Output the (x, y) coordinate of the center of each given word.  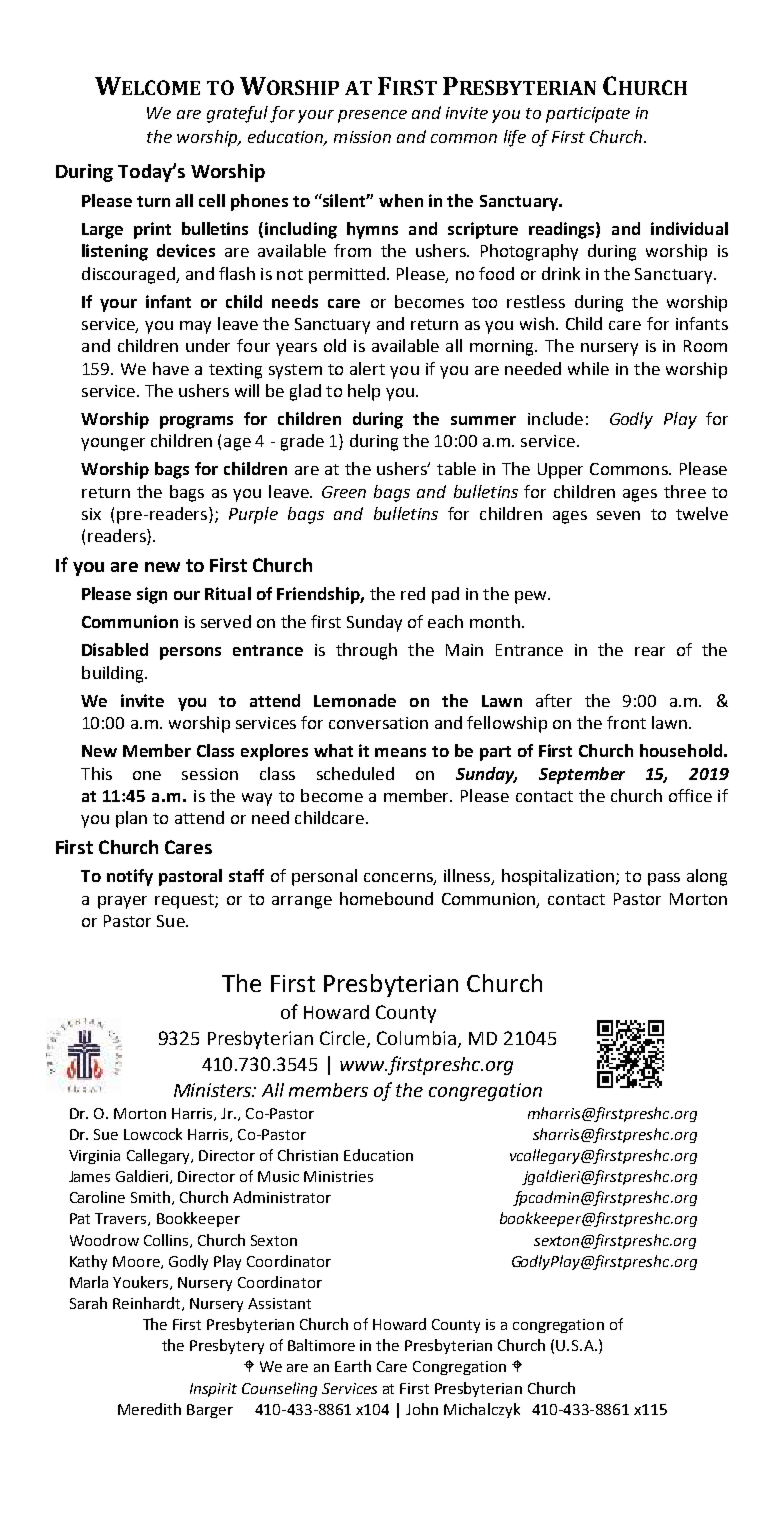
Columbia (418, 1039)
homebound (386, 898)
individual (689, 228)
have (171, 368)
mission (362, 137)
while (588, 368)
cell (212, 200)
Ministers (214, 1090)
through (366, 651)
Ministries (338, 1176)
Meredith (149, 1409)
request (185, 901)
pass (664, 879)
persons (190, 653)
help (364, 392)
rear (650, 651)
